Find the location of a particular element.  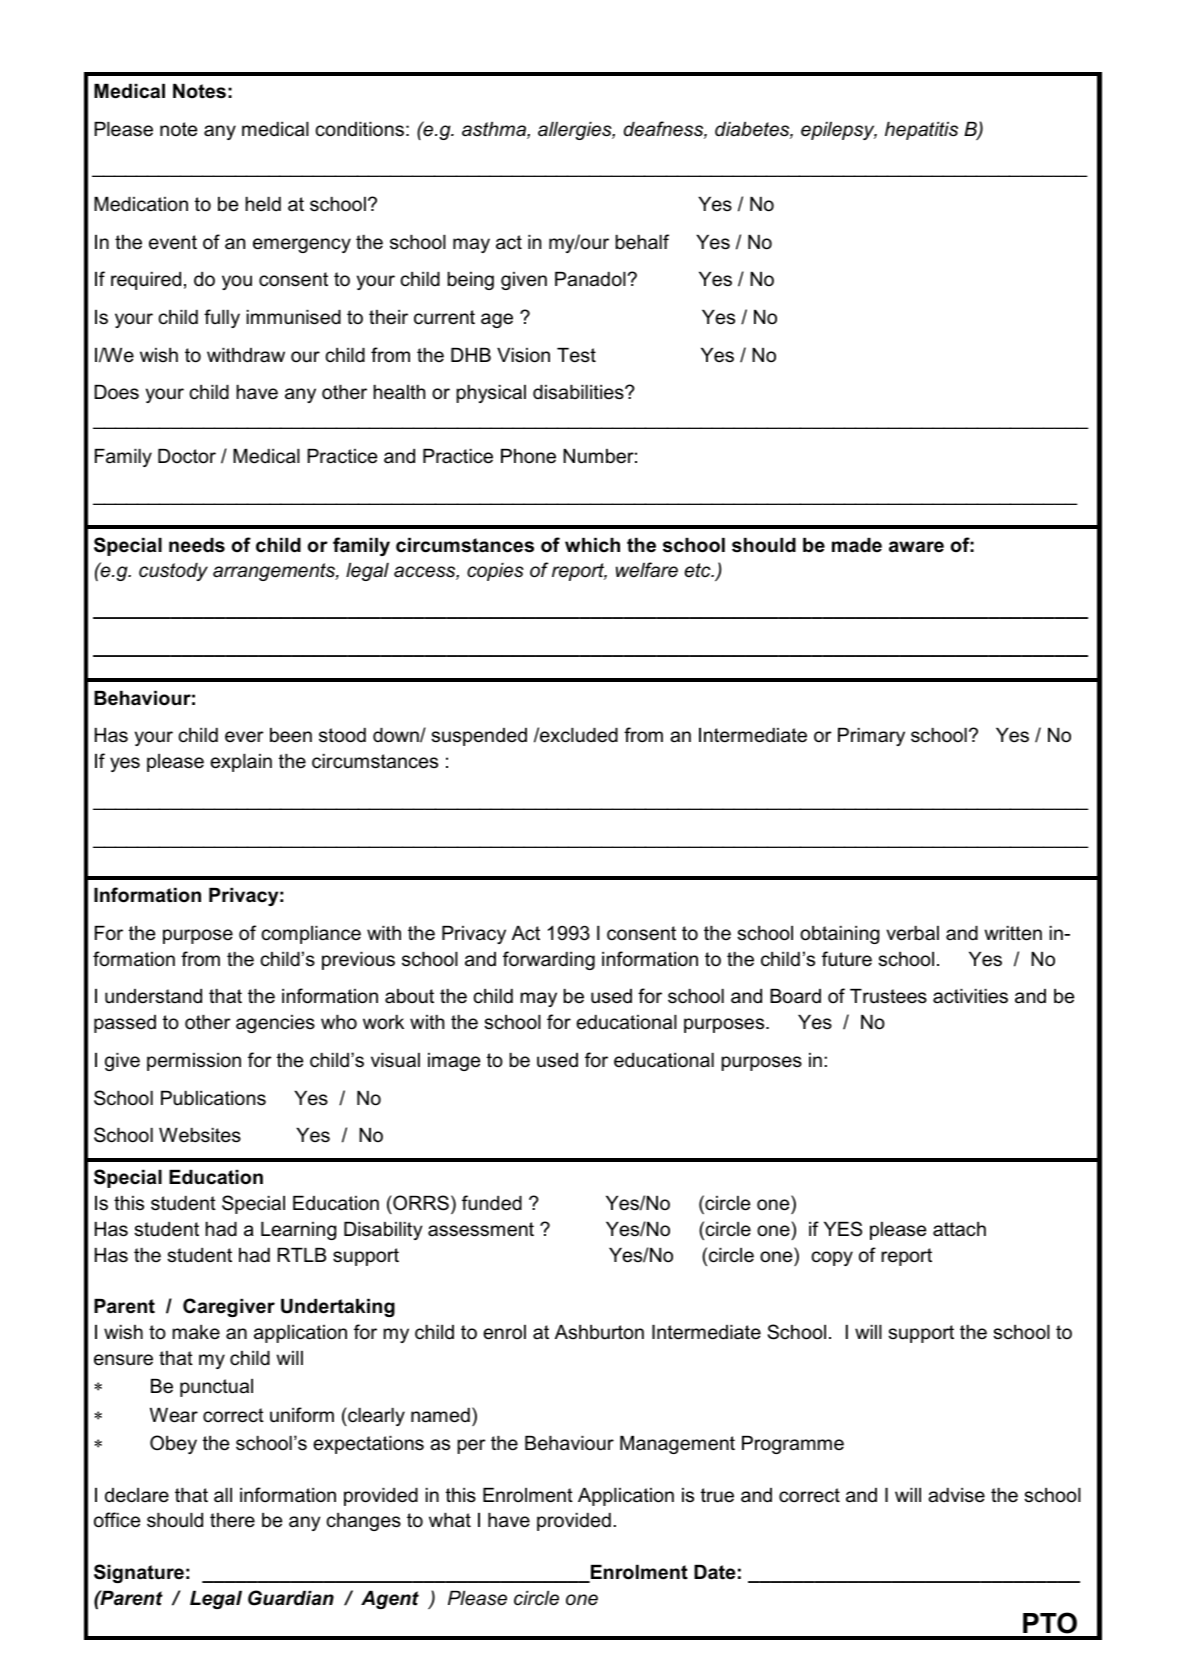

needs is located at coordinates (197, 545).
